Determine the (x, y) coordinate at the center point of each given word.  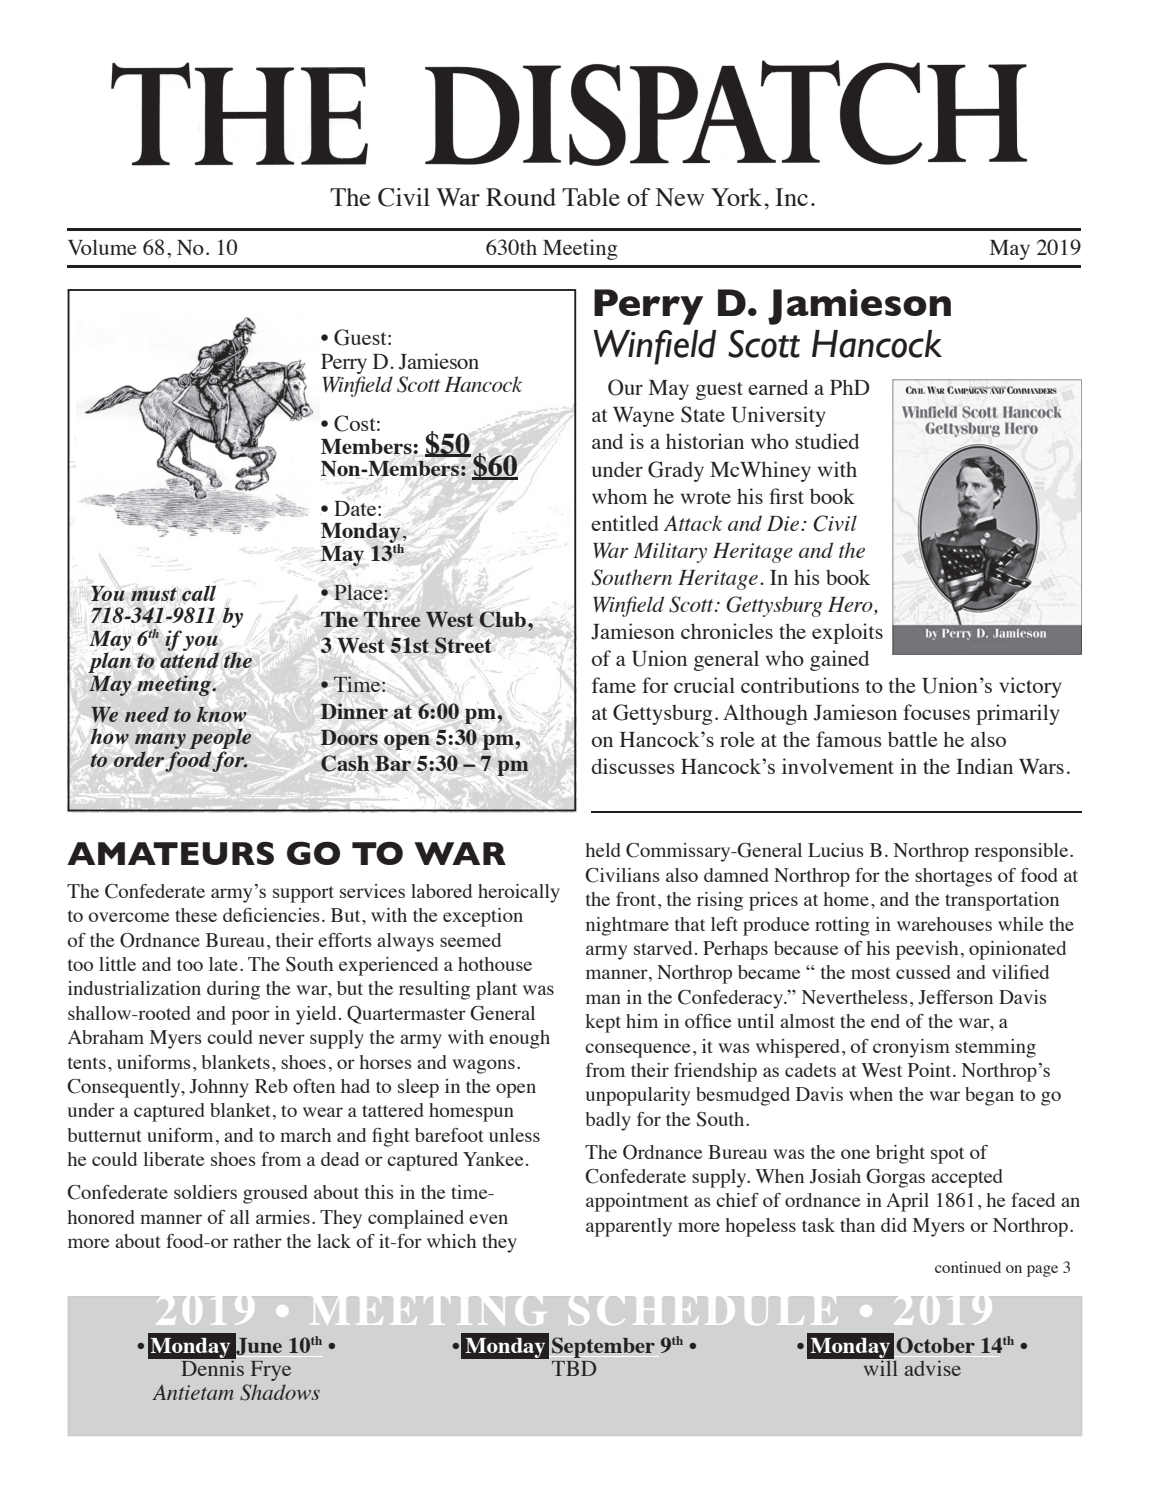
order (140, 760)
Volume (102, 247)
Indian (984, 766)
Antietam (193, 1392)
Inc (791, 197)
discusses (633, 766)
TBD (574, 1368)
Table (591, 197)
